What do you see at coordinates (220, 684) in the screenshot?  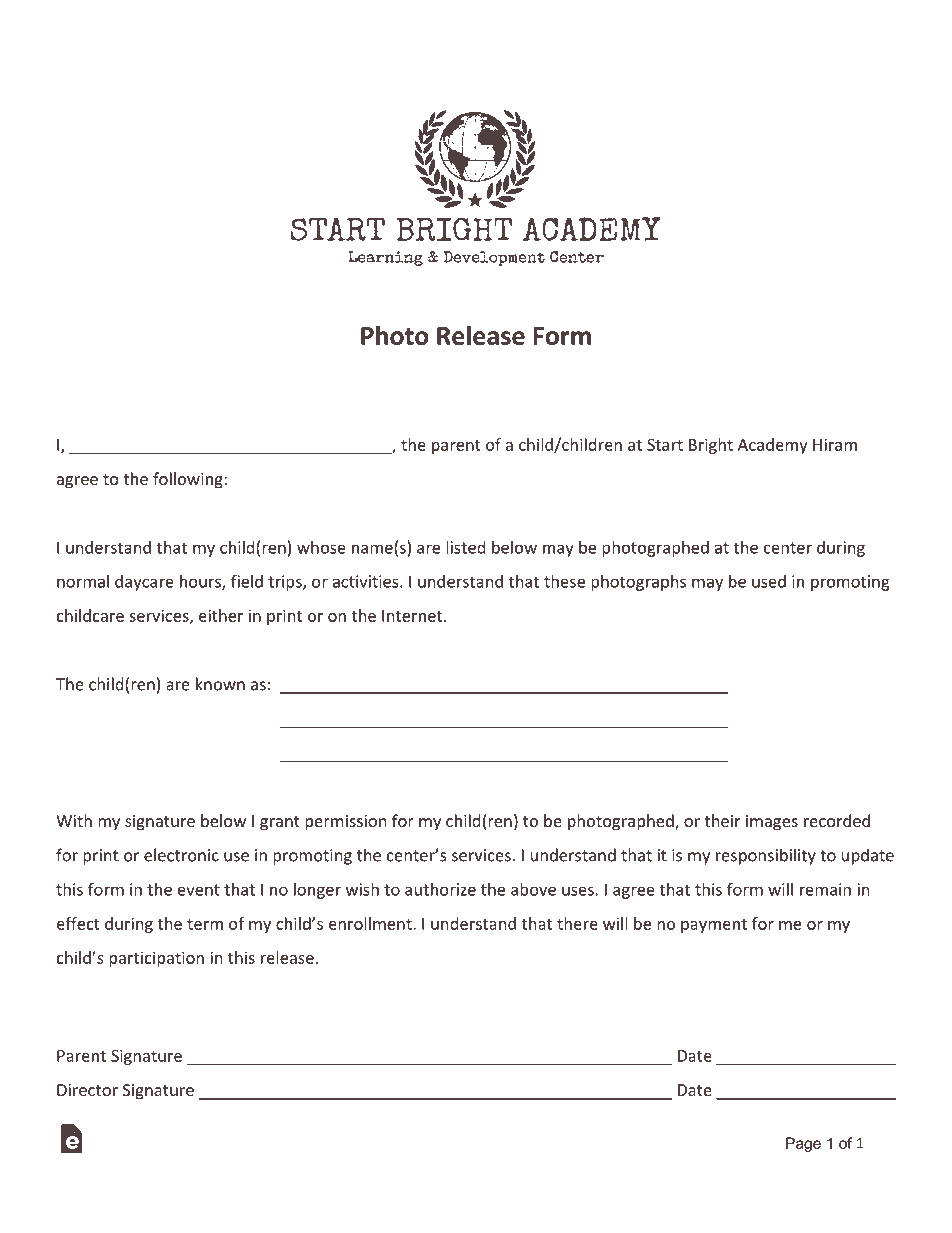 I see `known` at bounding box center [220, 684].
